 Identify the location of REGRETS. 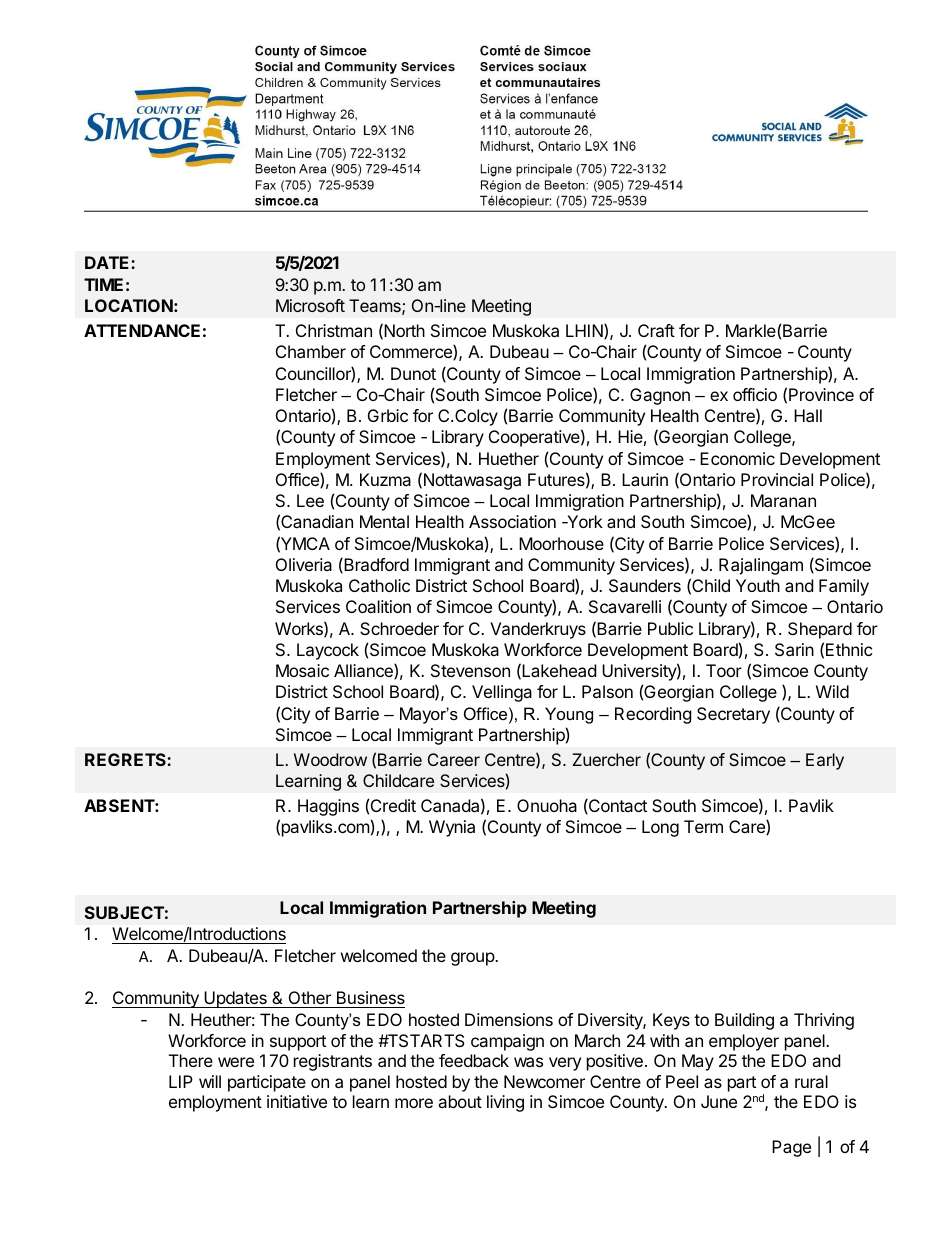
(126, 759).
